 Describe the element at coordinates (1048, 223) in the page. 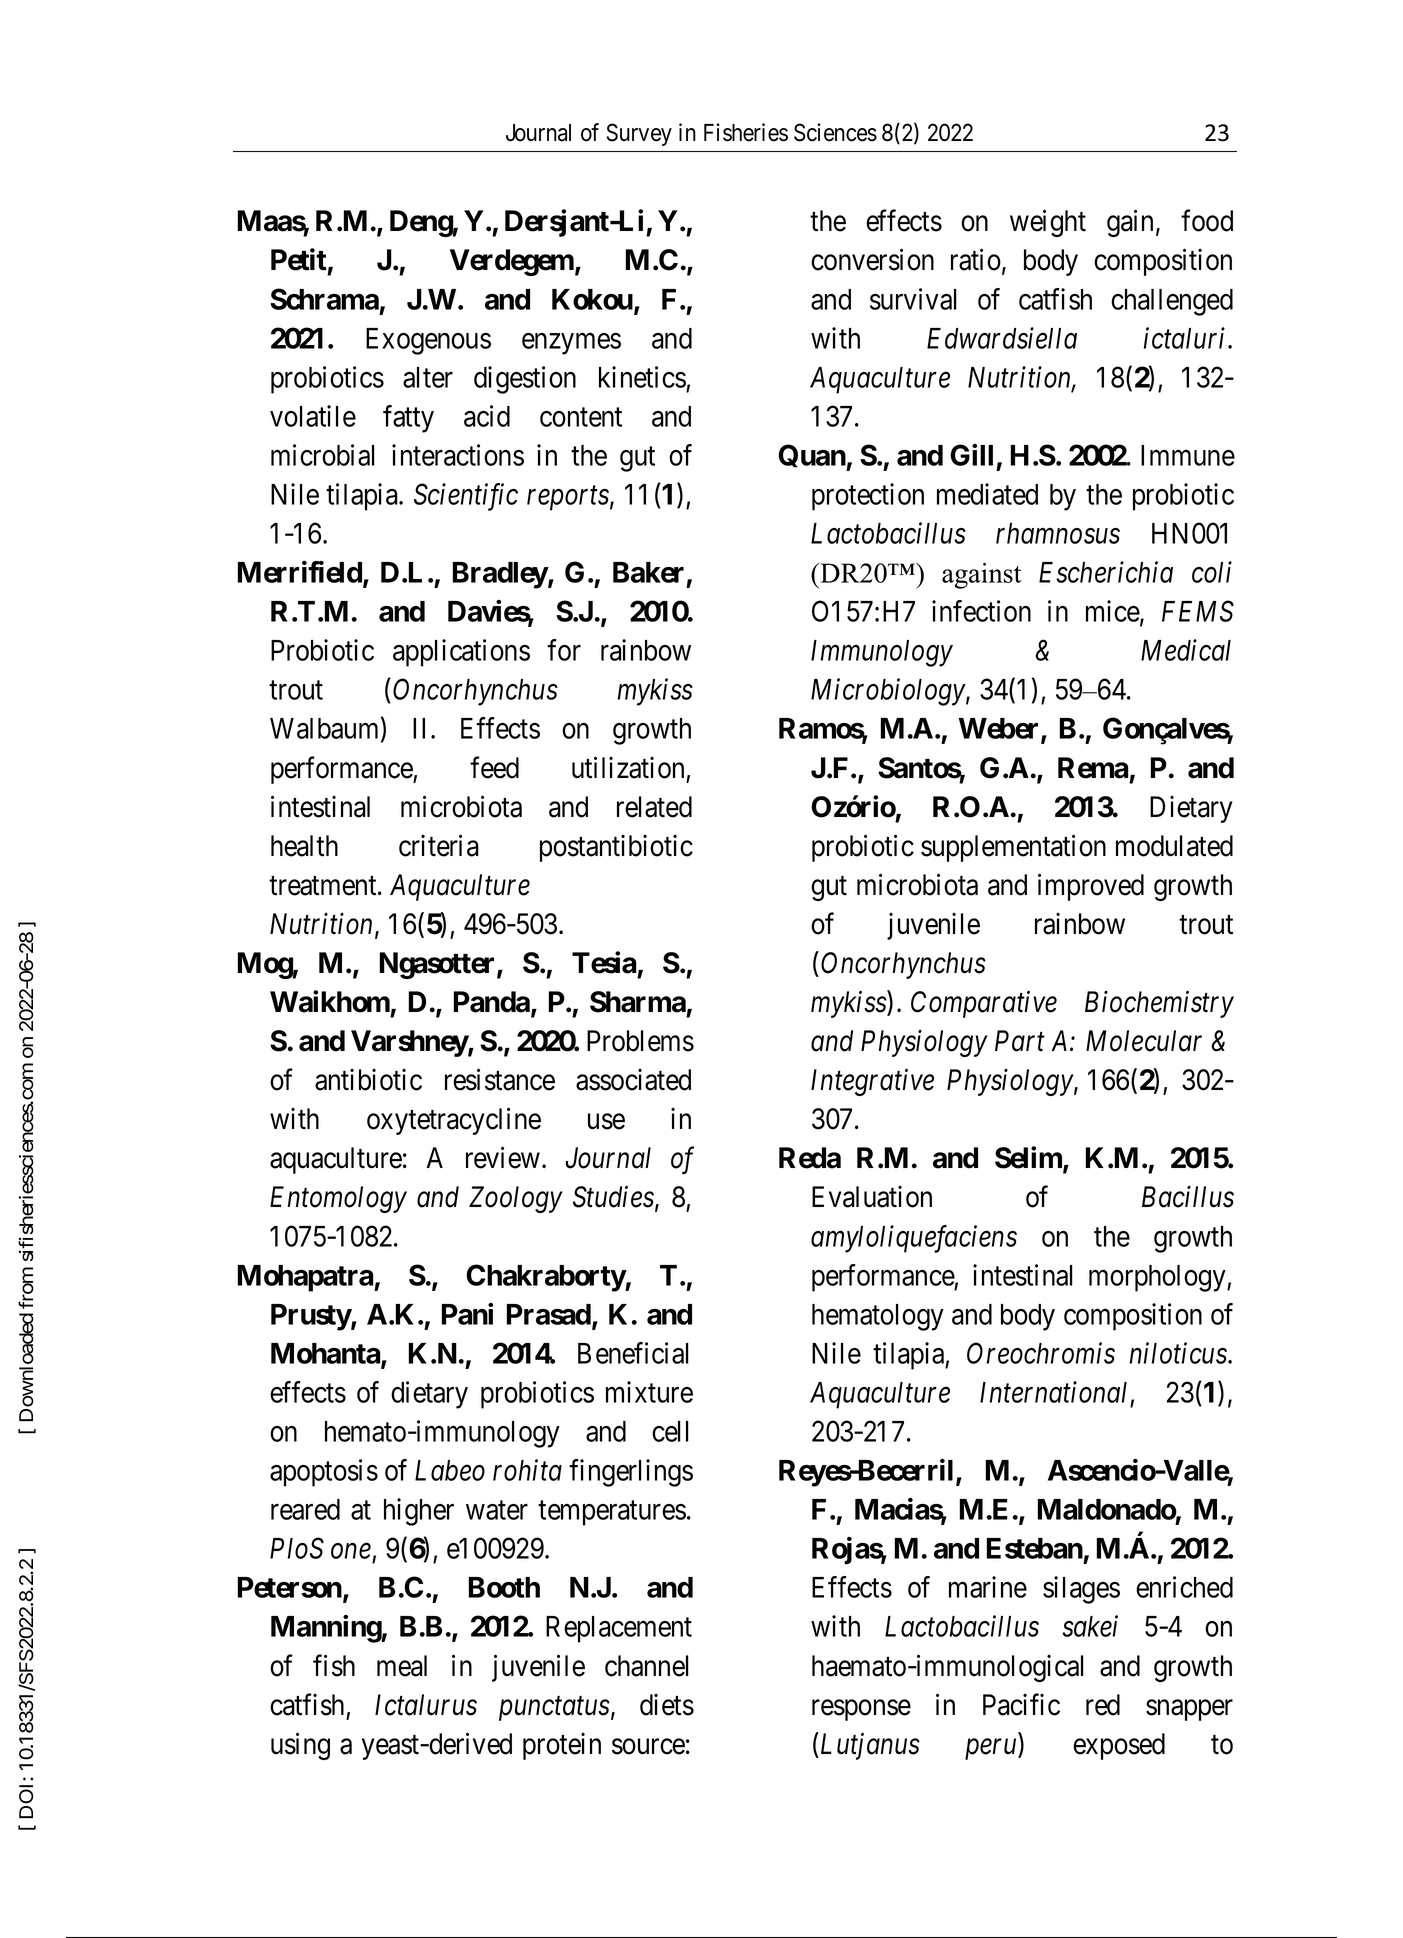

I see `weight` at that location.
